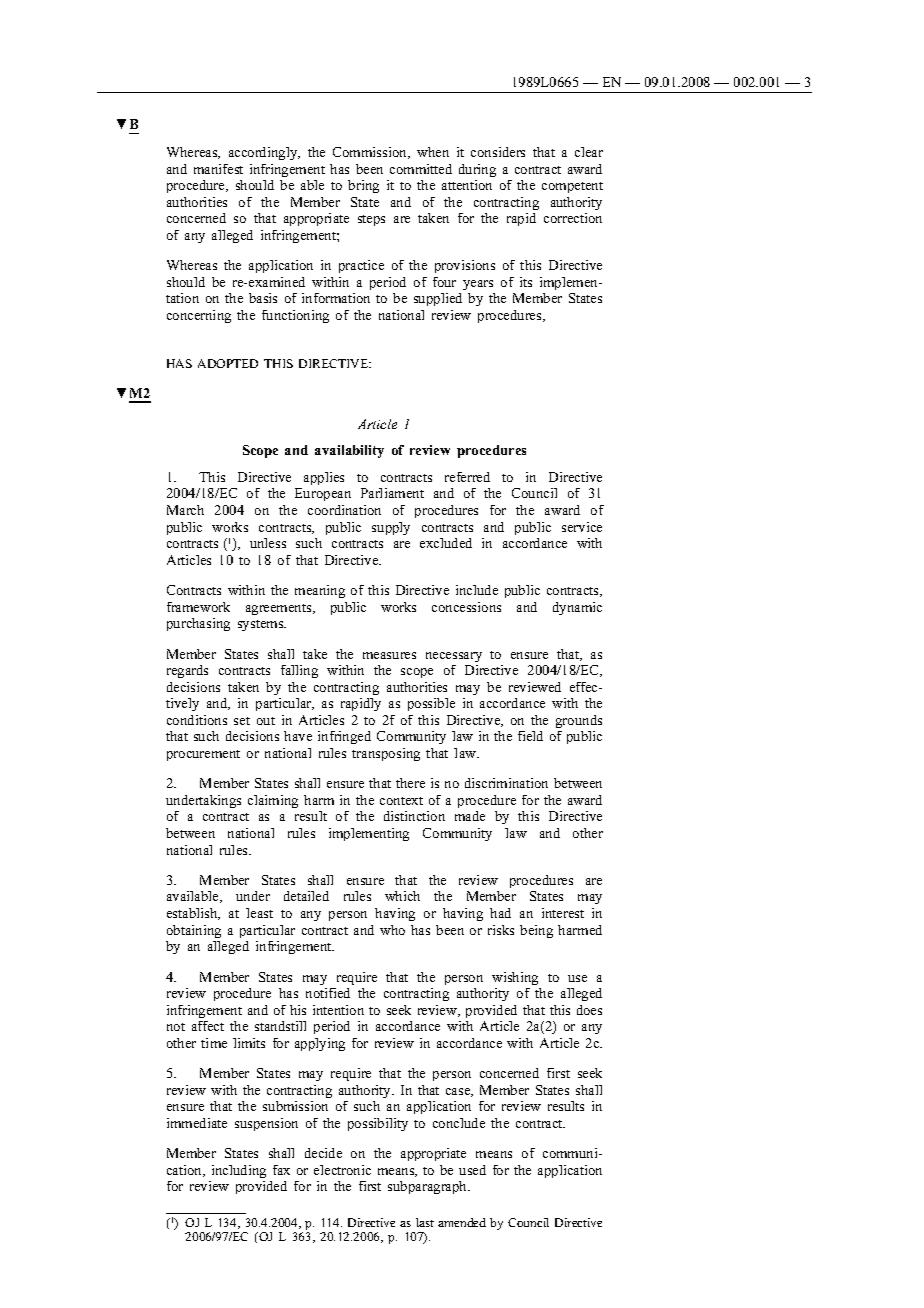 Image resolution: width=924 pixels, height=1308 pixels. I want to click on fax, so click(281, 1170).
